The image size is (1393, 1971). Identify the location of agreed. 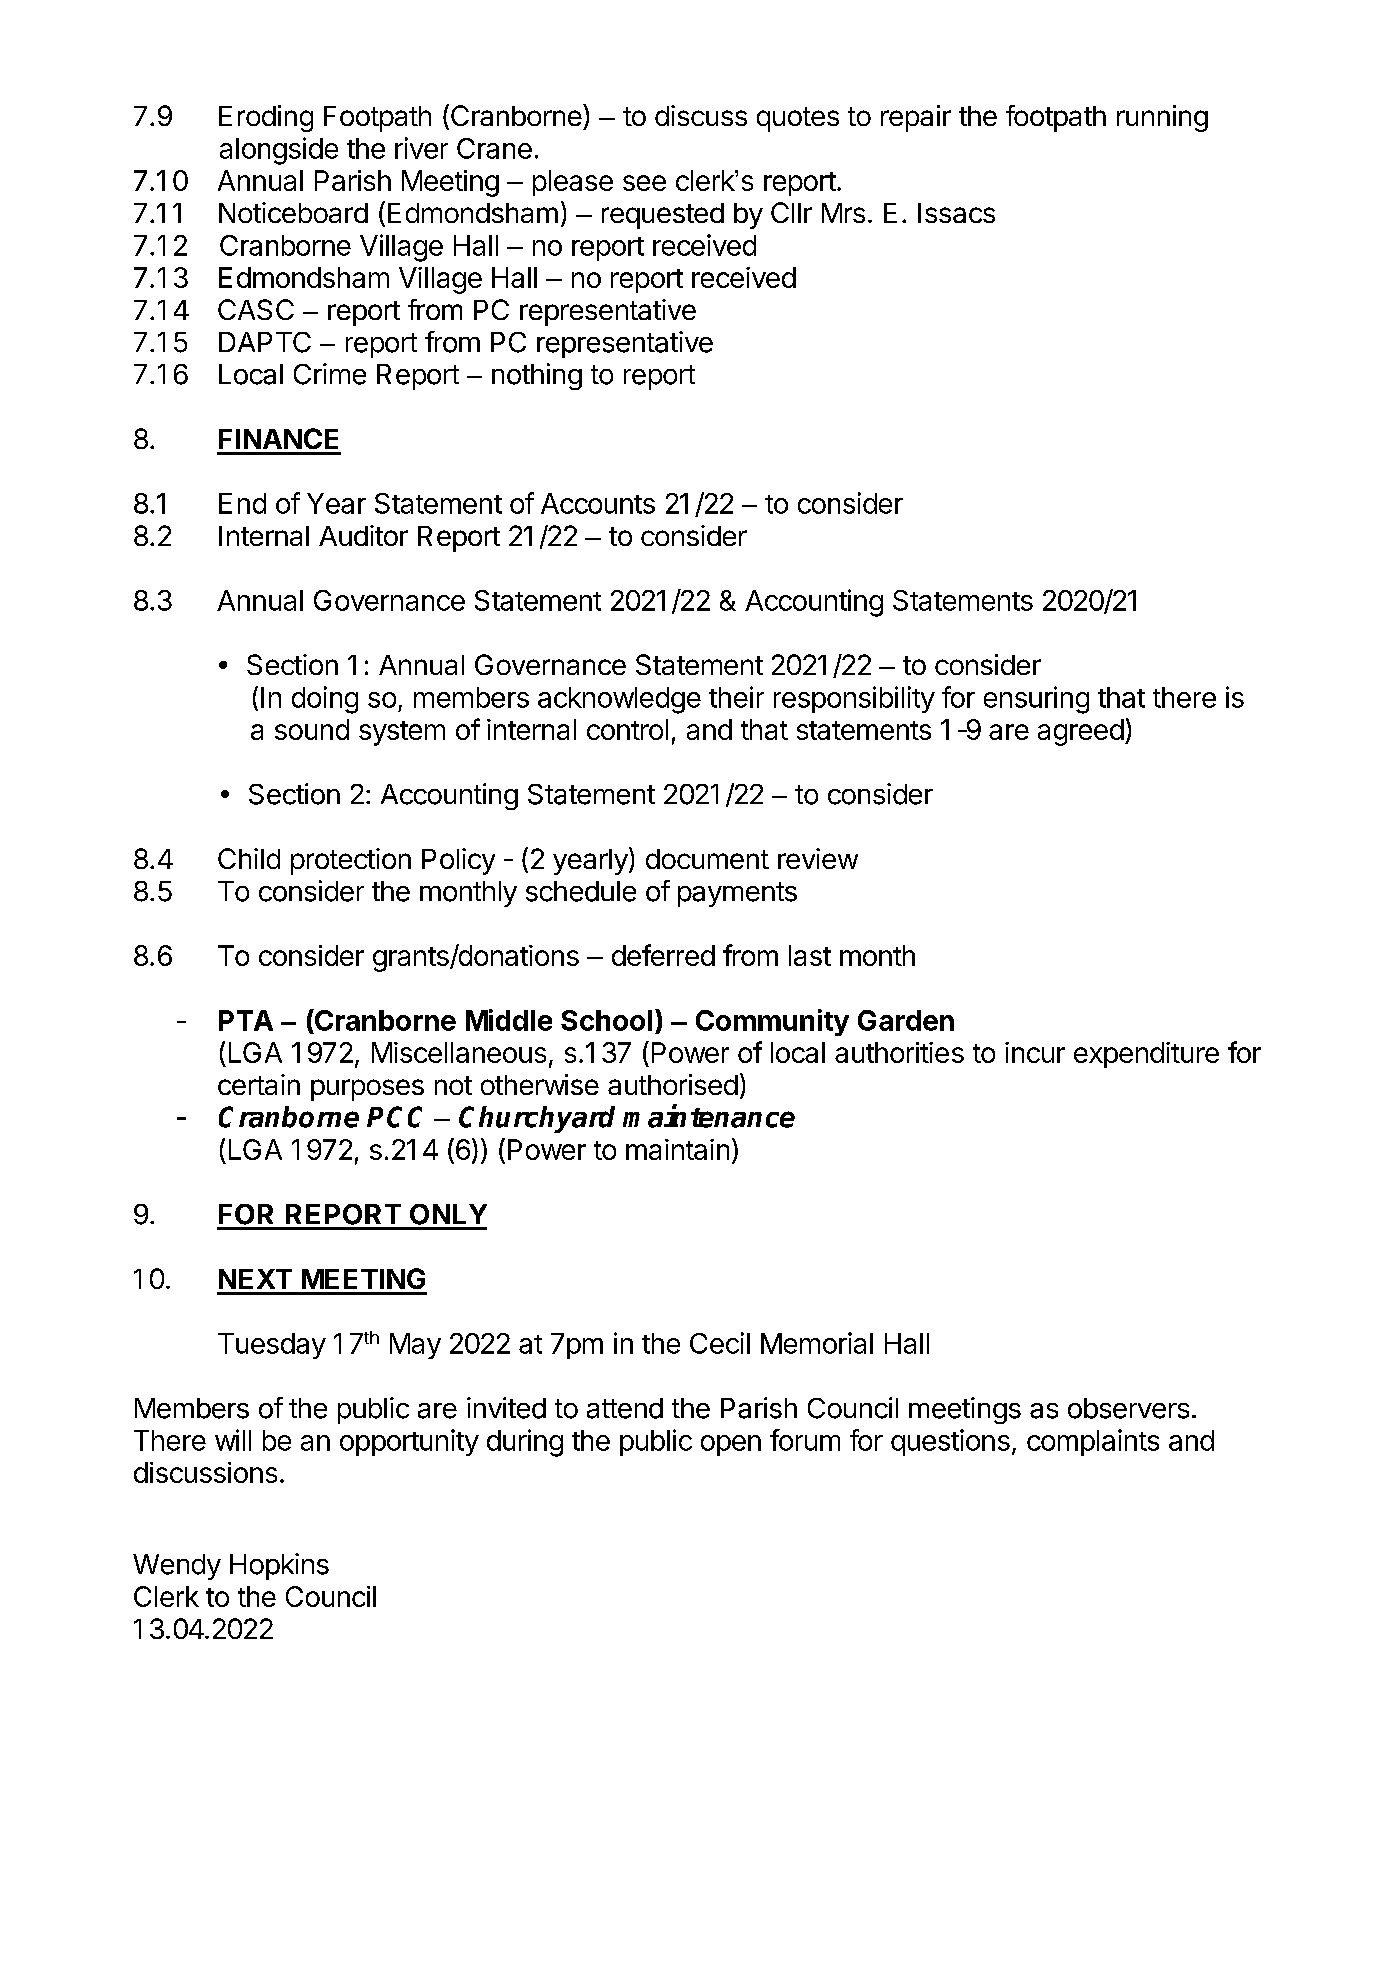
(1081, 732).
